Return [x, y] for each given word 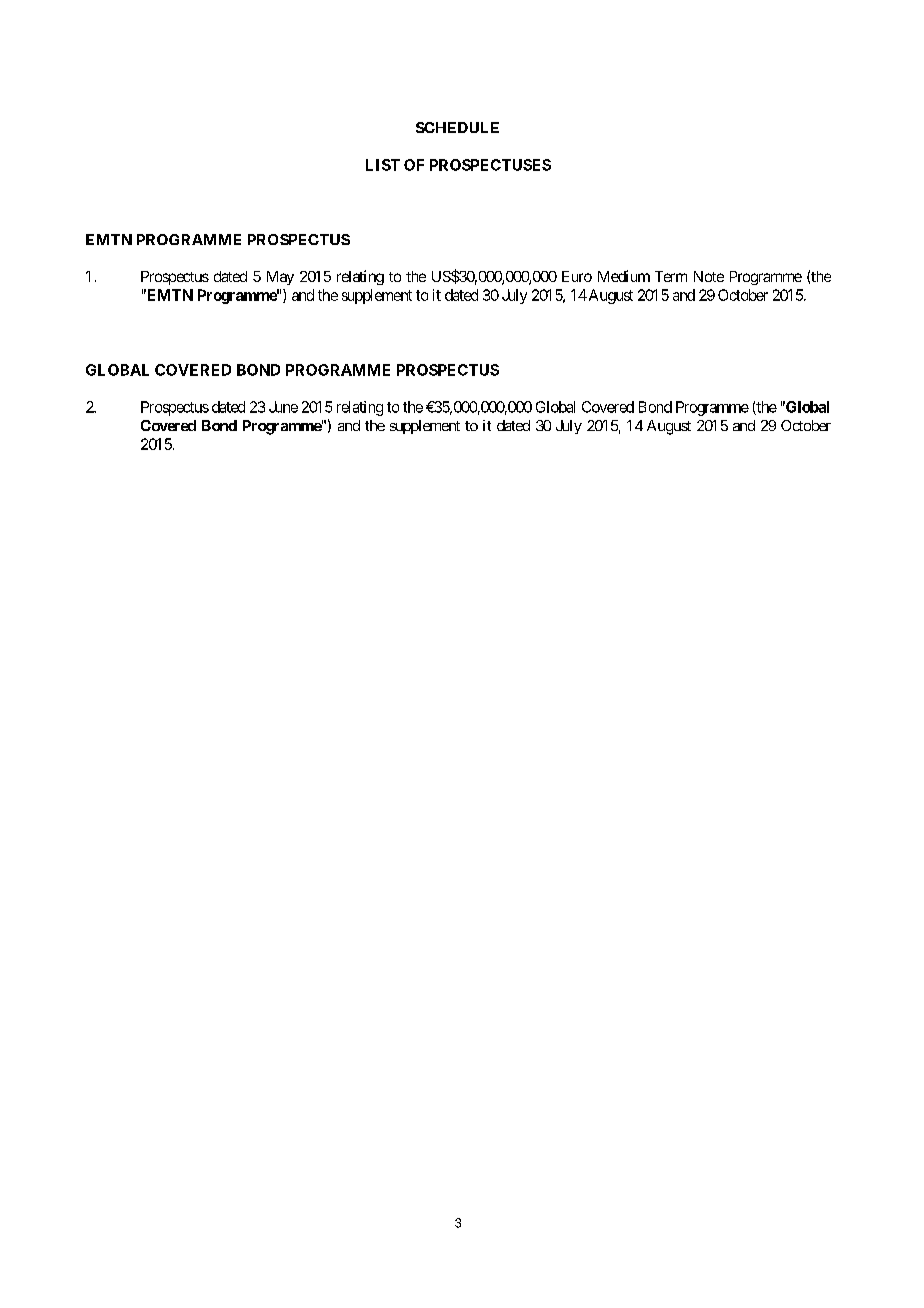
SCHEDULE [457, 127]
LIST [383, 165]
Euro [577, 276]
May [280, 278]
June [283, 407]
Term [671, 276]
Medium [624, 276]
